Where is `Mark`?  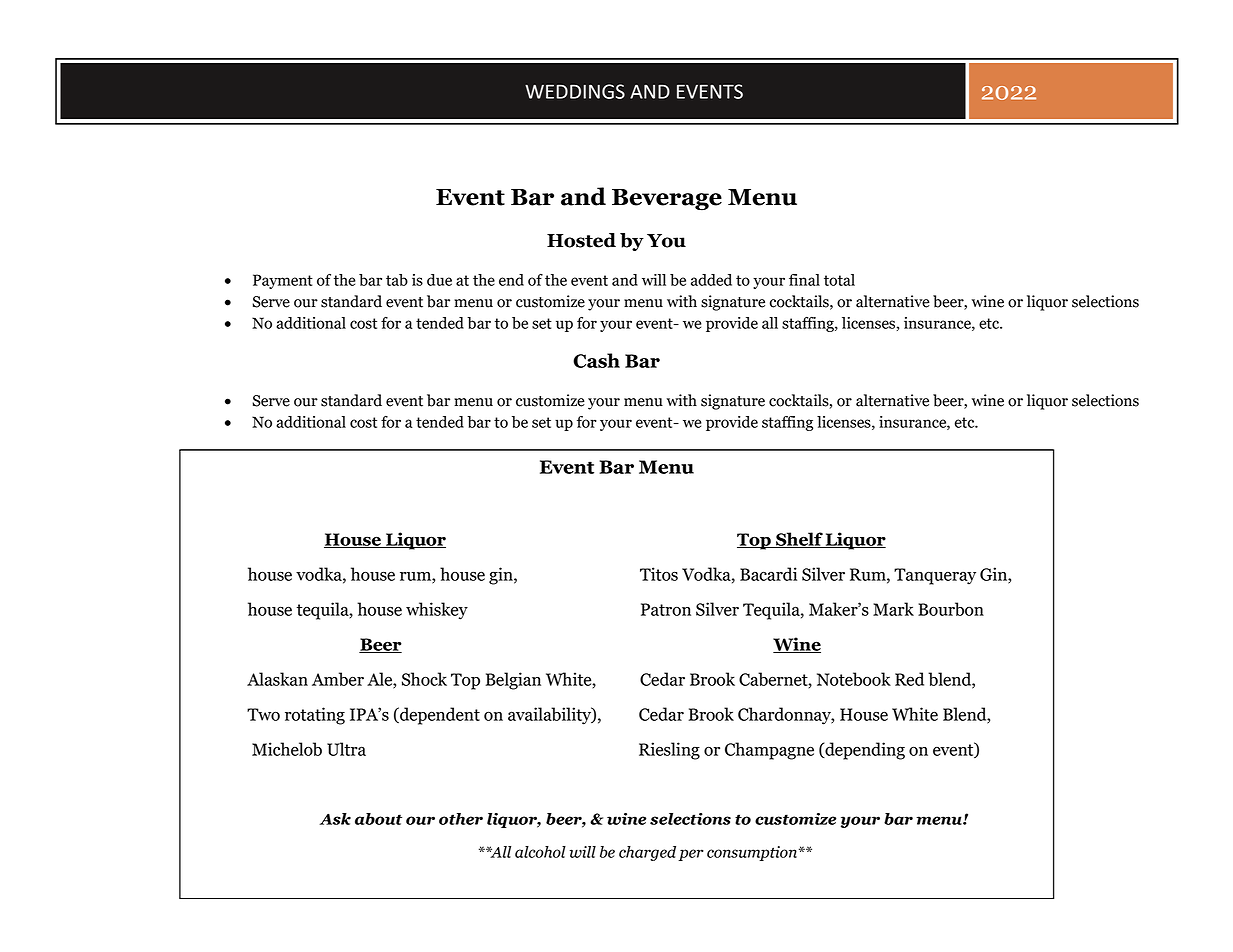
Mark is located at coordinates (893, 609).
